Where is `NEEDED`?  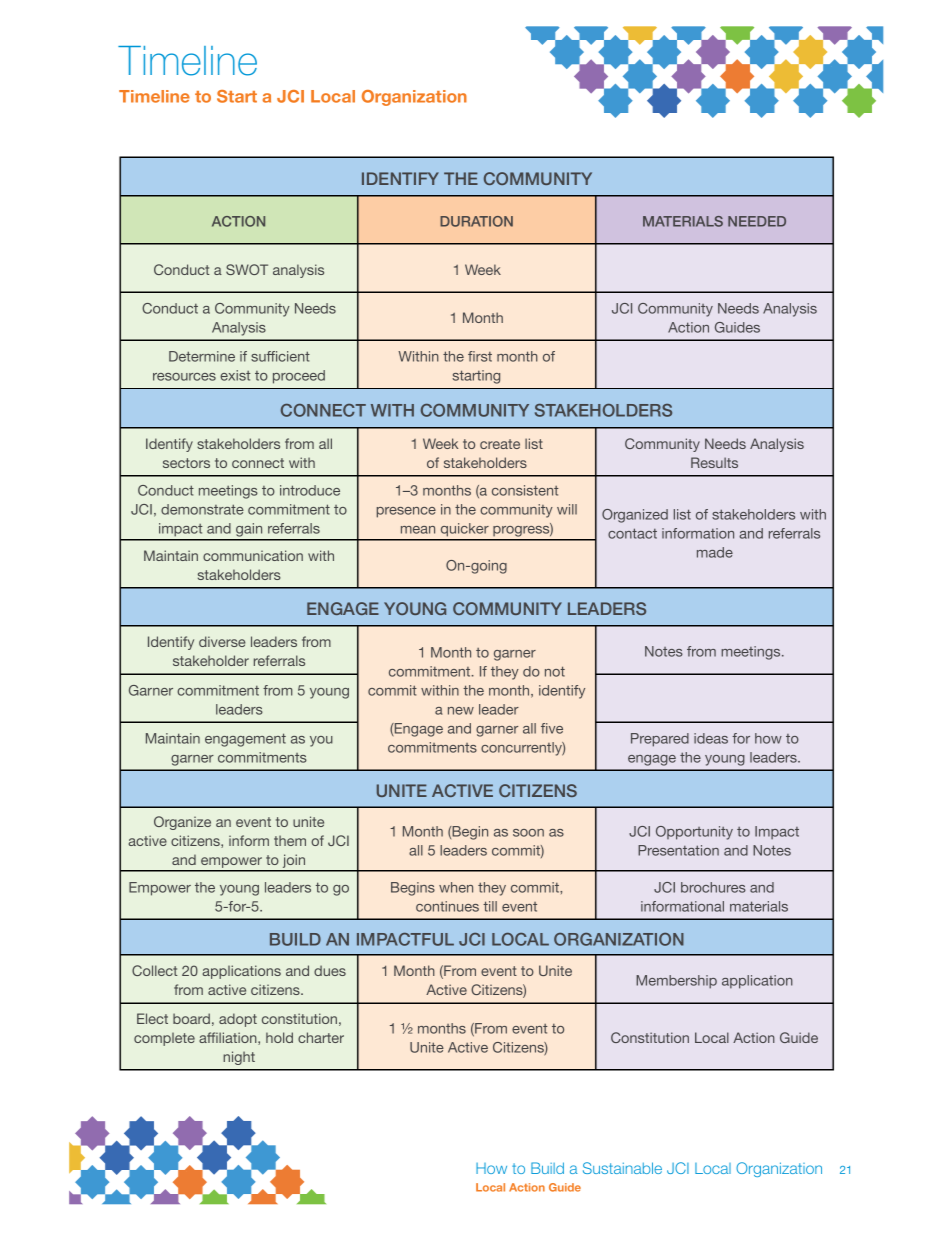
NEEDED is located at coordinates (757, 221).
